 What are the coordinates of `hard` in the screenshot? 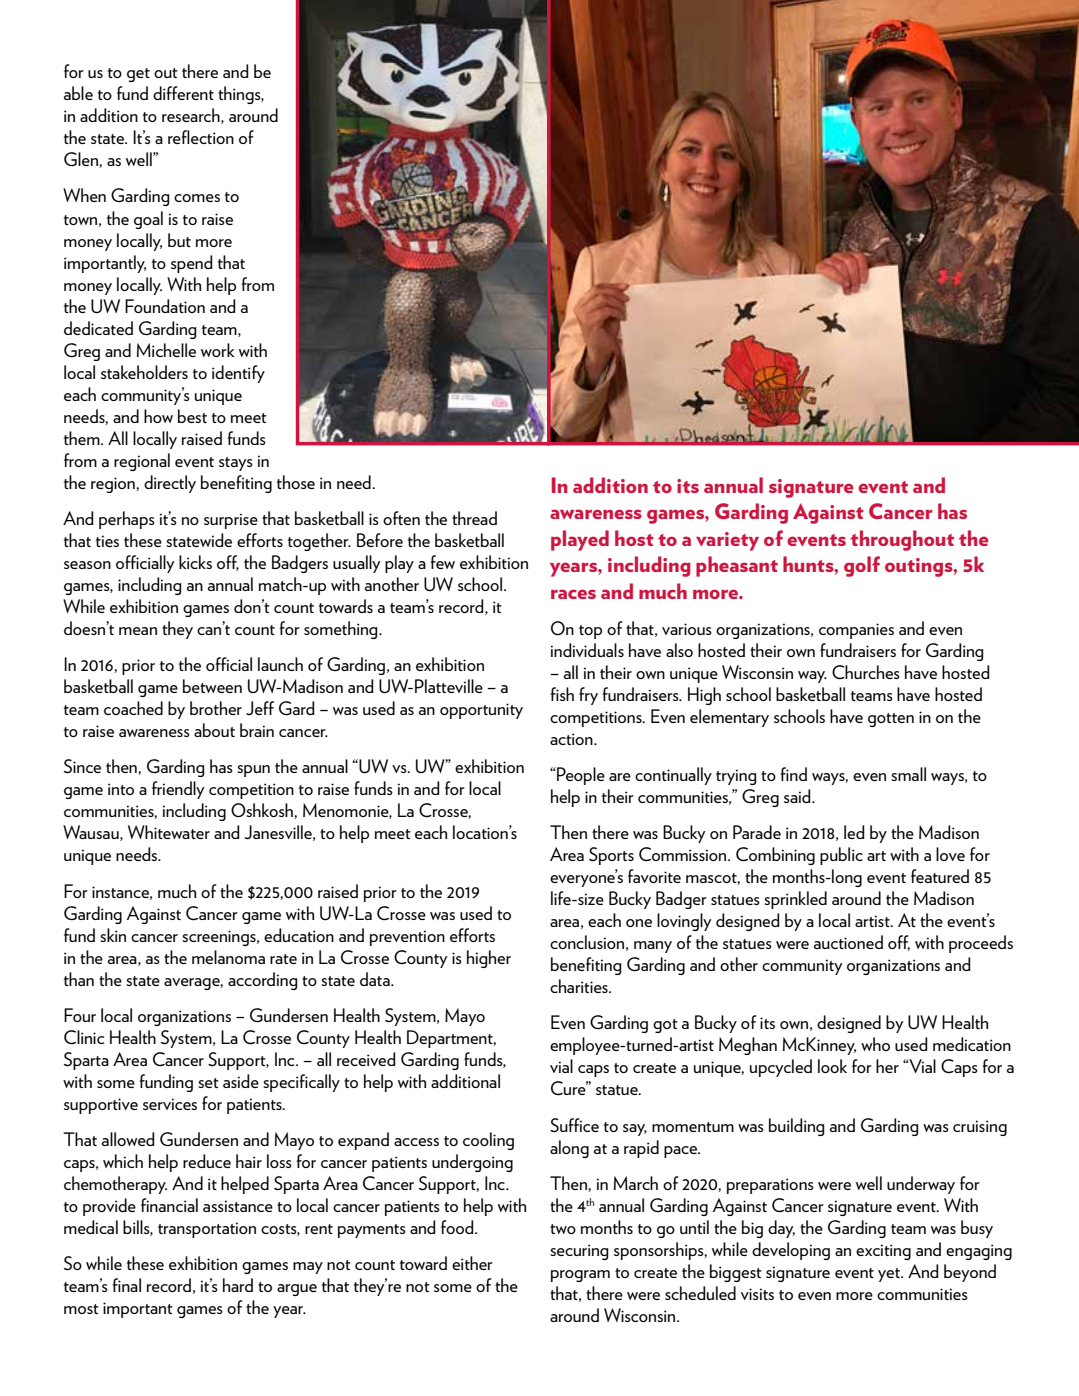 It's located at (238, 1285).
